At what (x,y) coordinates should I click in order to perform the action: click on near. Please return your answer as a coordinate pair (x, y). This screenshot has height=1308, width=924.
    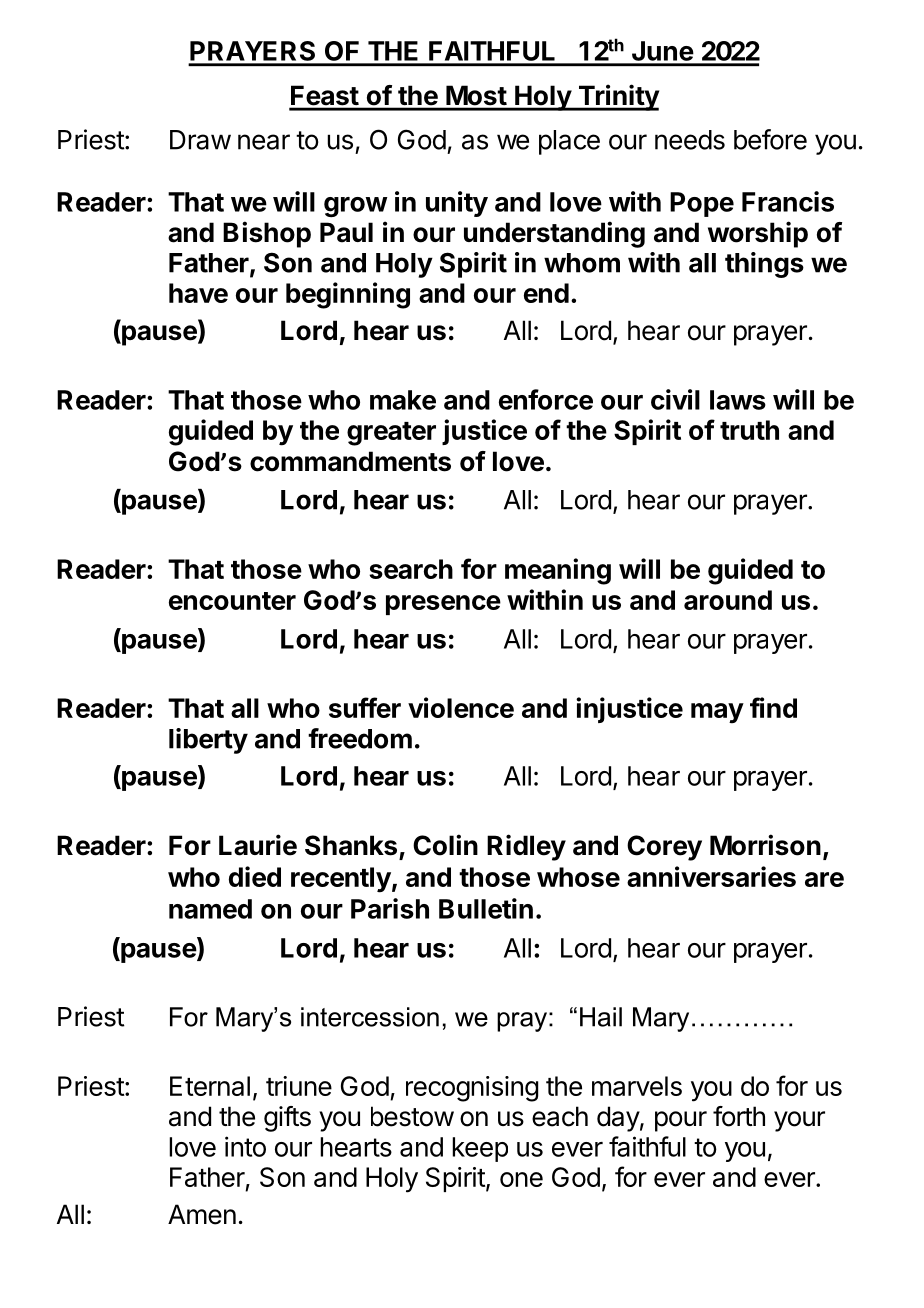
    Looking at the image, I should click on (264, 142).
